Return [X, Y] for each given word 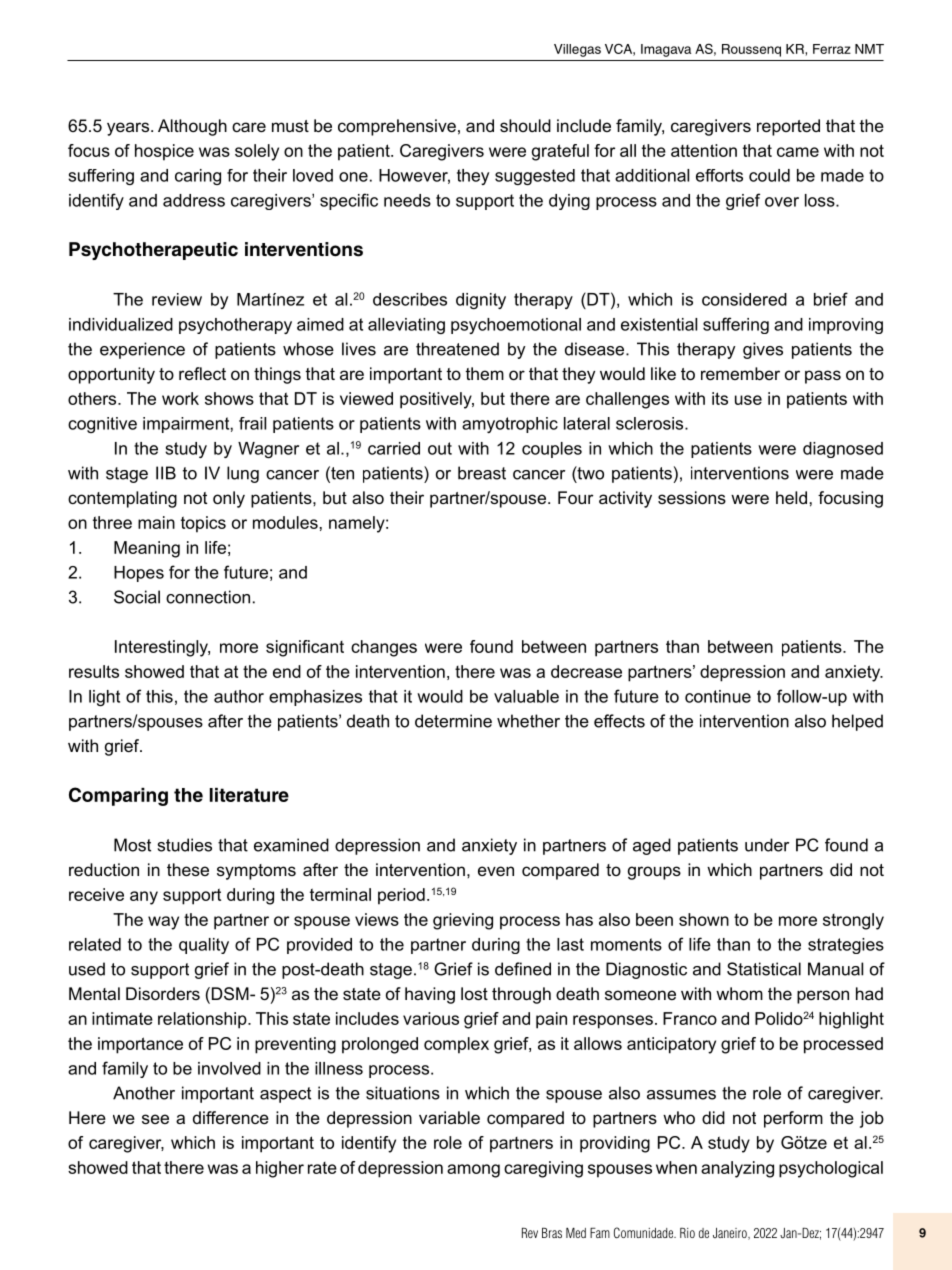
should [525, 125]
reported [788, 127]
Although [192, 127]
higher [280, 1169]
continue [718, 696]
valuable [526, 696]
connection [208, 597]
